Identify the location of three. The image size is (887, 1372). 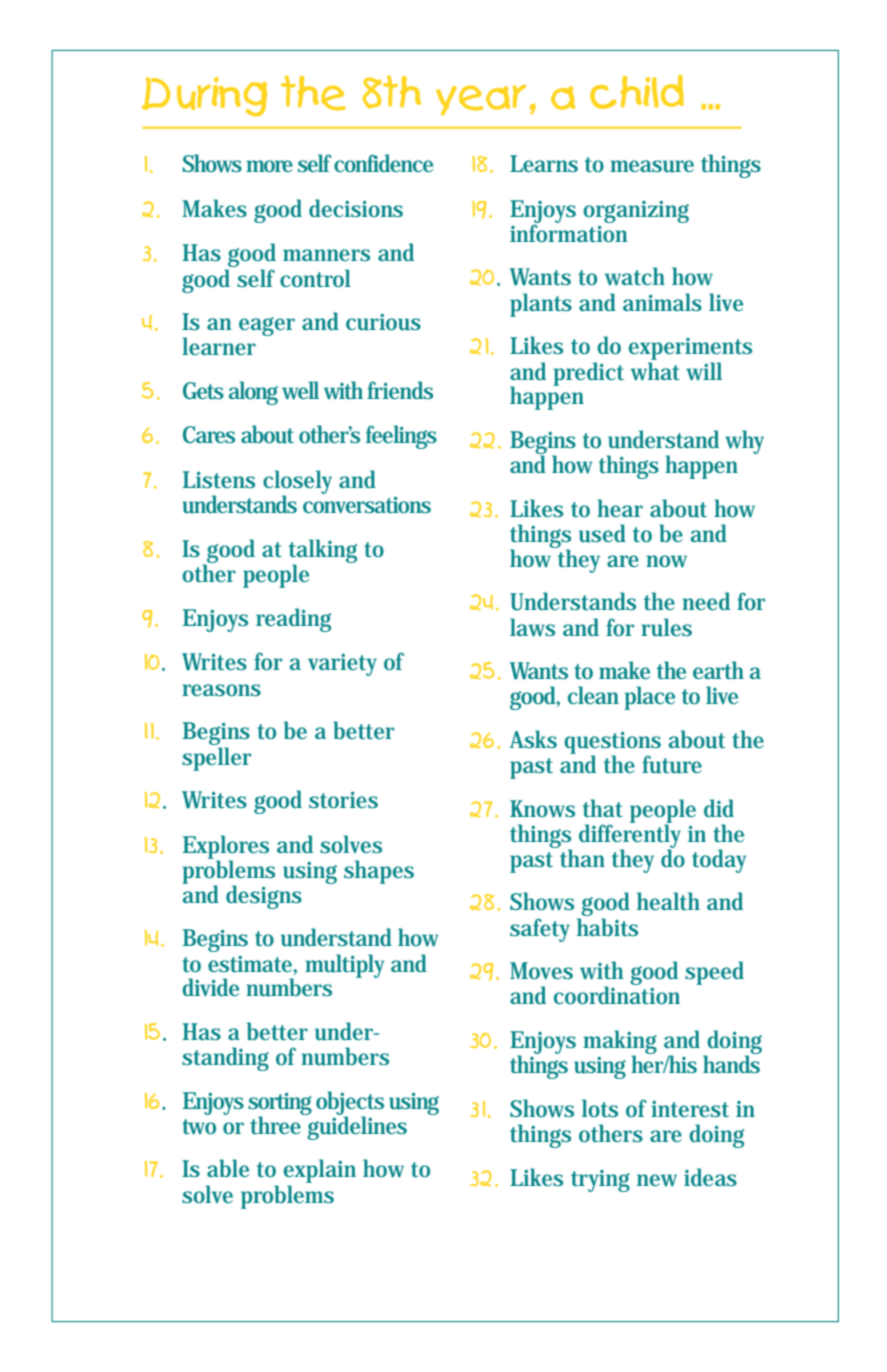
(277, 1124).
